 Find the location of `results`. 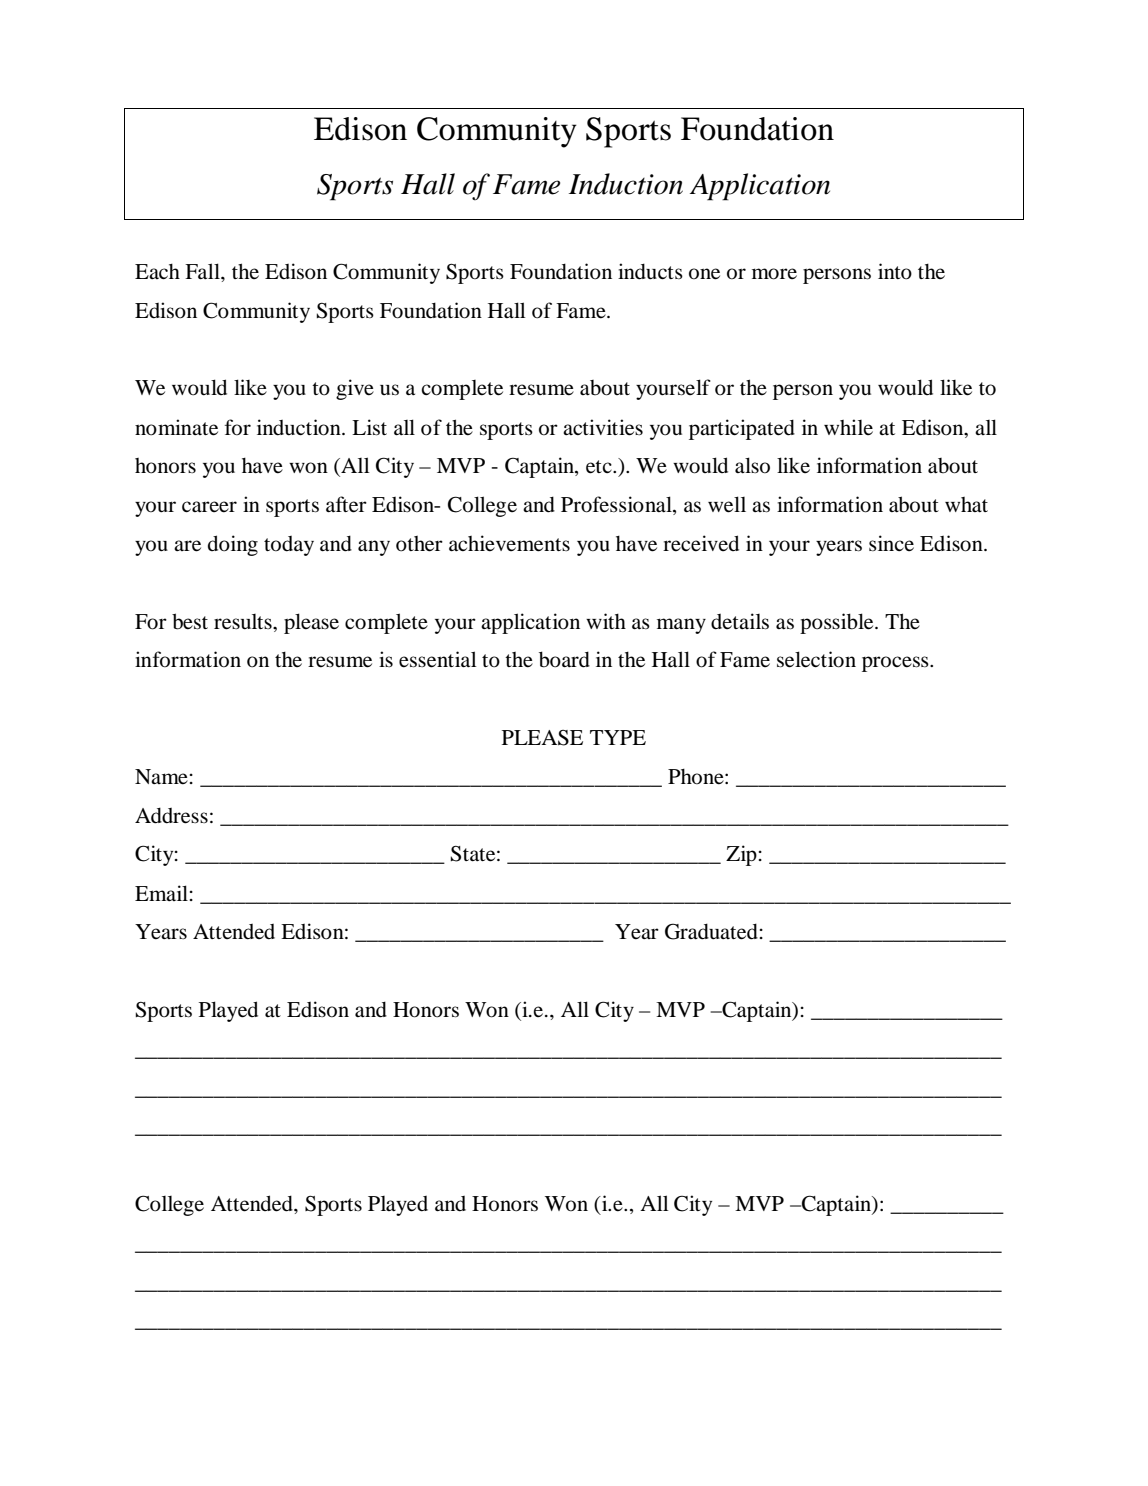

results is located at coordinates (244, 622).
